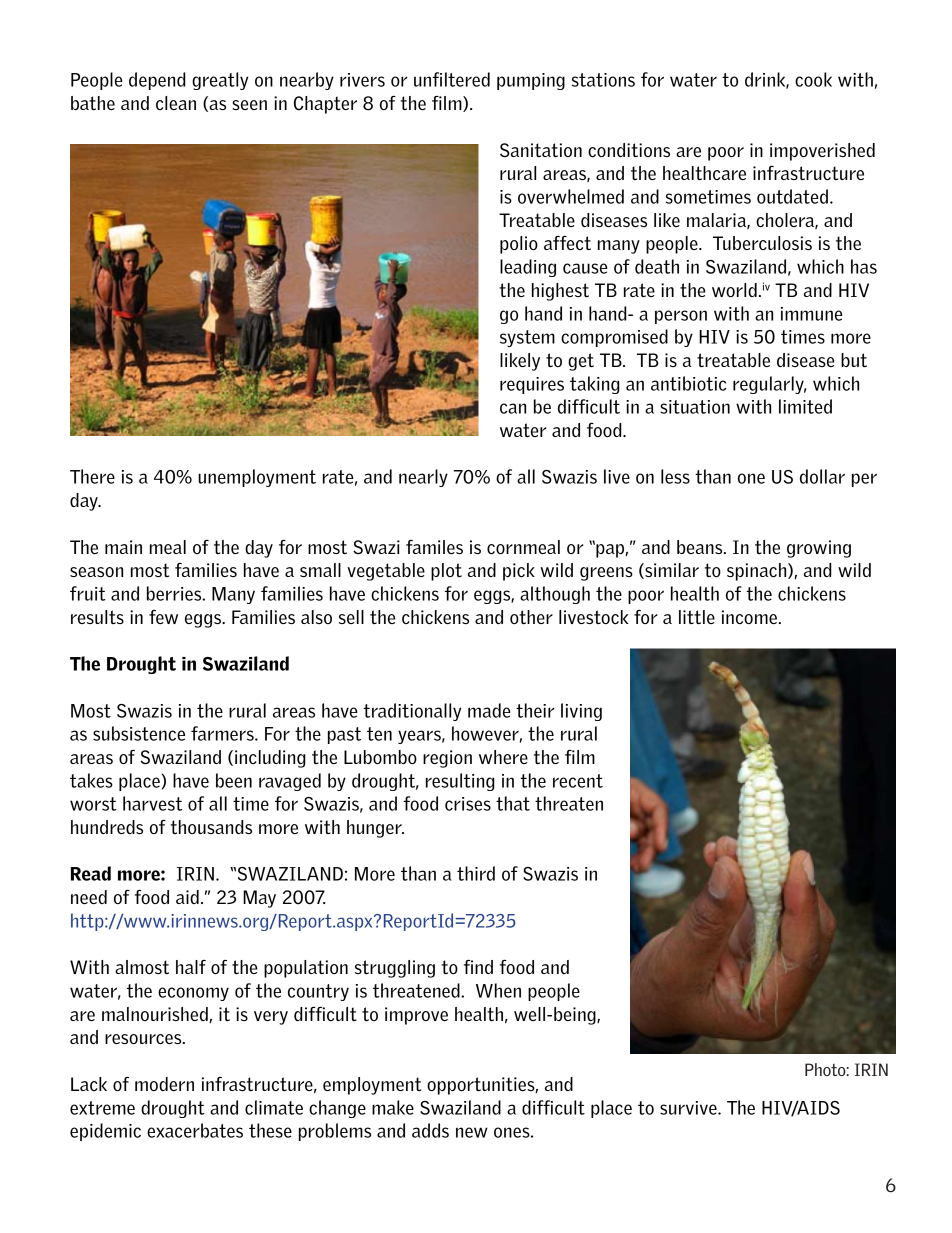 Image resolution: width=952 pixels, height=1233 pixels. What do you see at coordinates (92, 476) in the screenshot?
I see `There` at bounding box center [92, 476].
